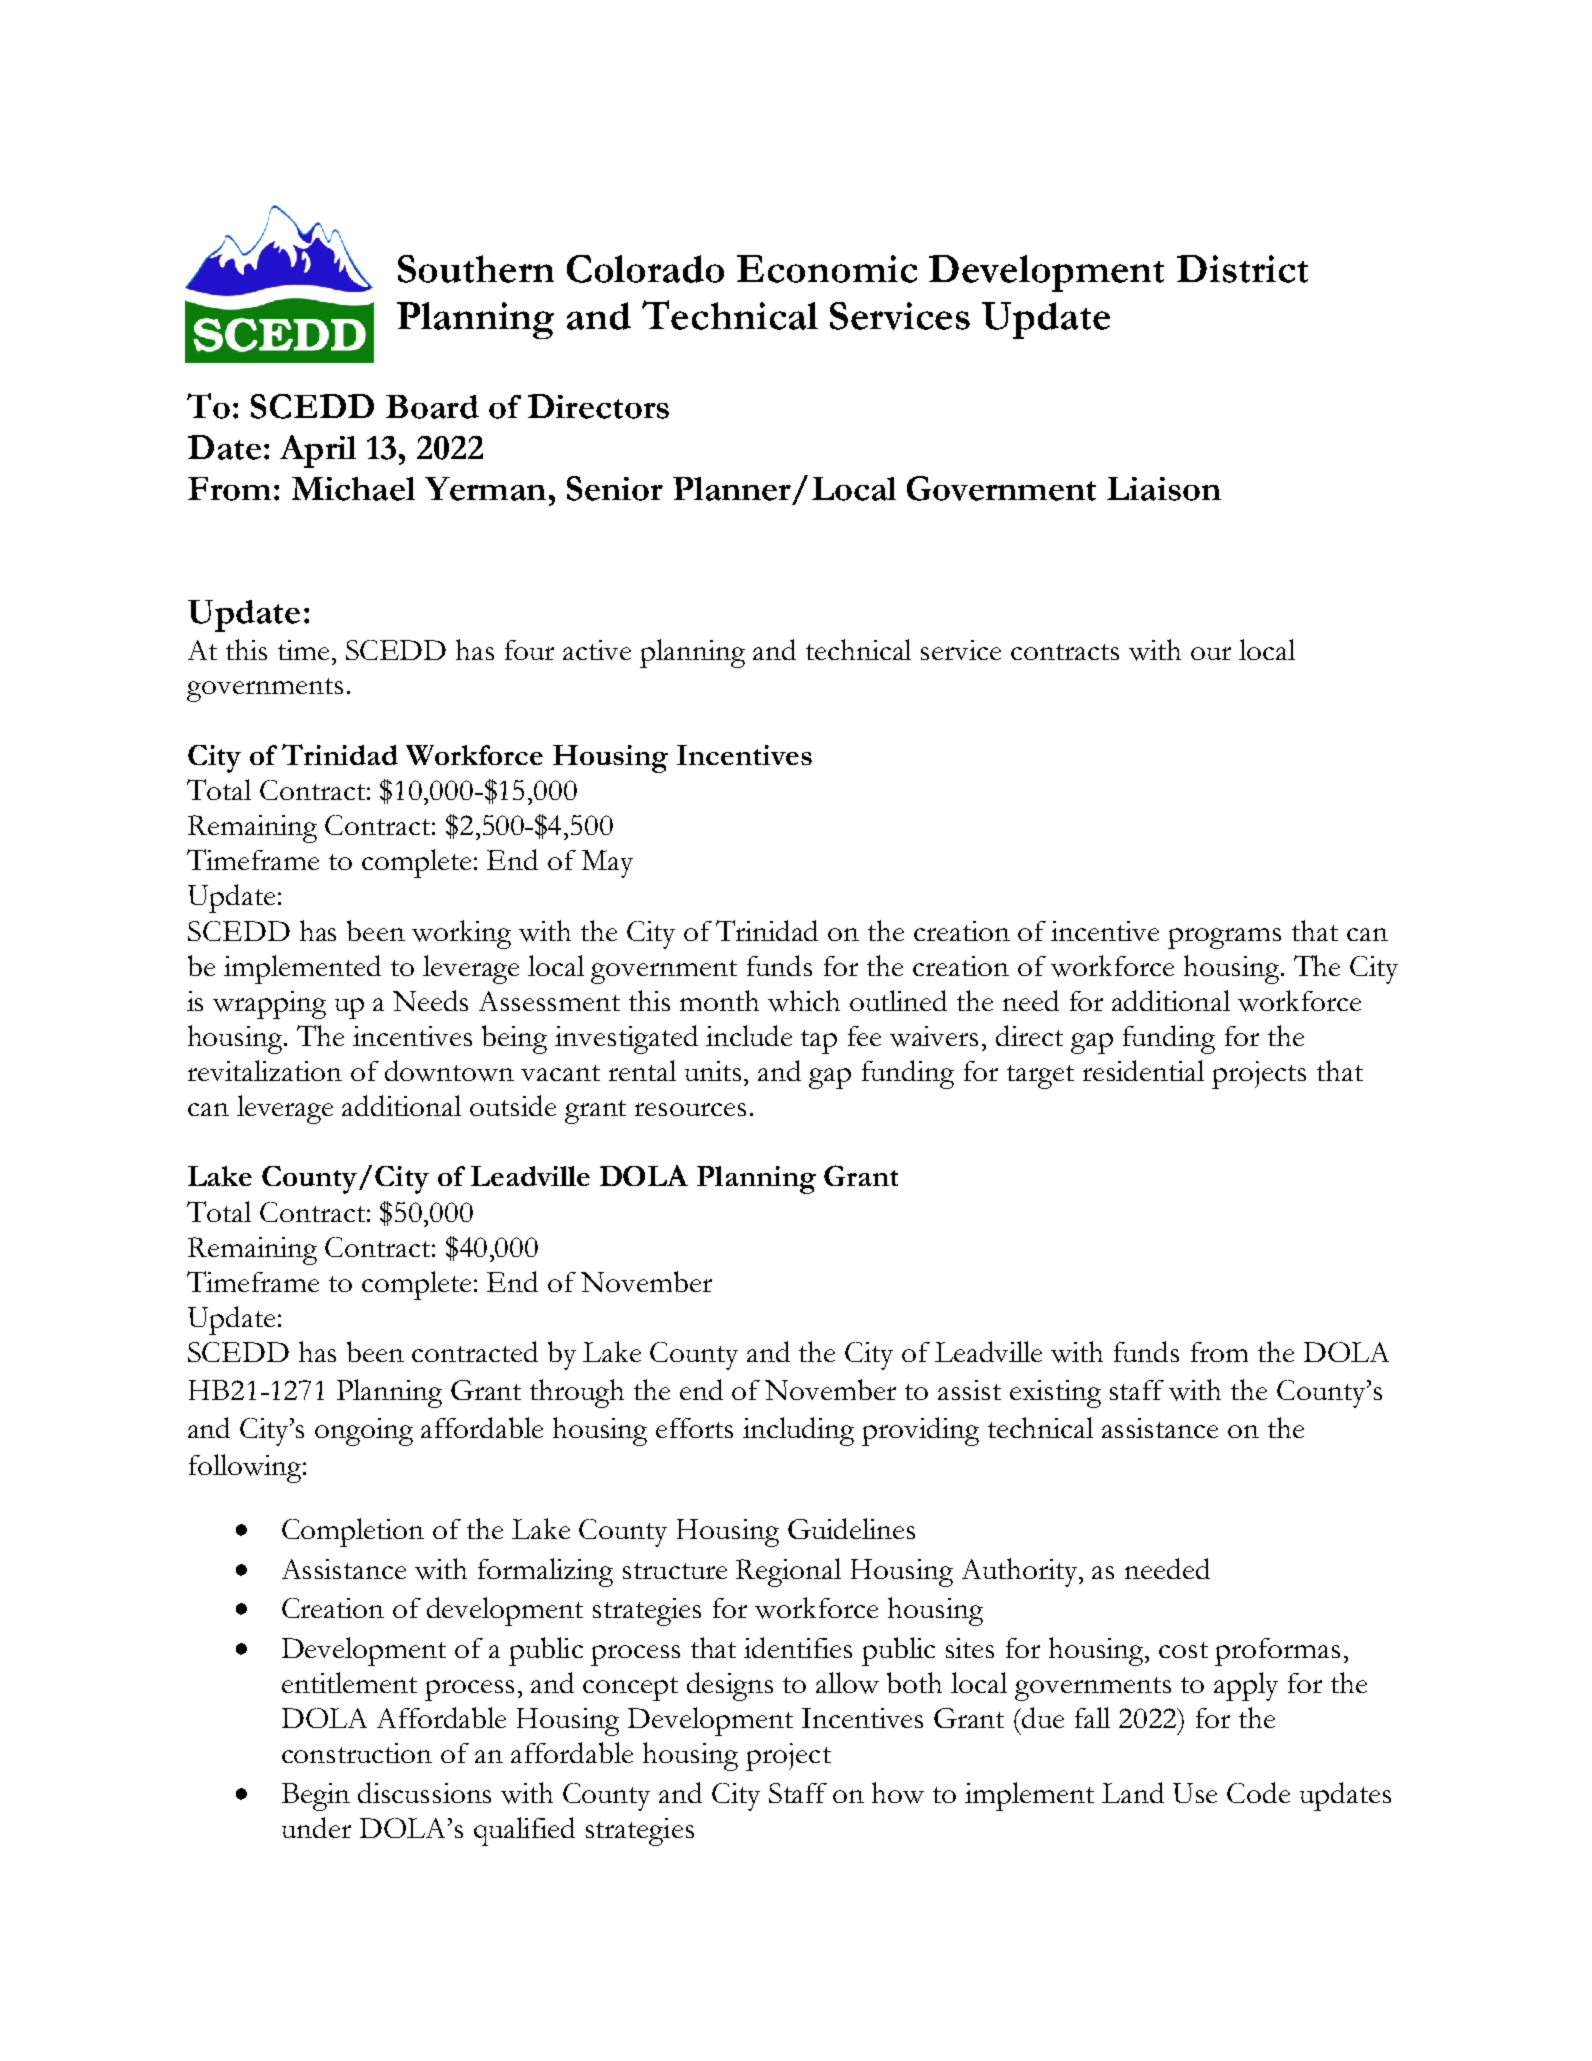 This screenshot has height=2061, width=1592. Describe the element at coordinates (798, 1431) in the screenshot. I see `including` at that location.
